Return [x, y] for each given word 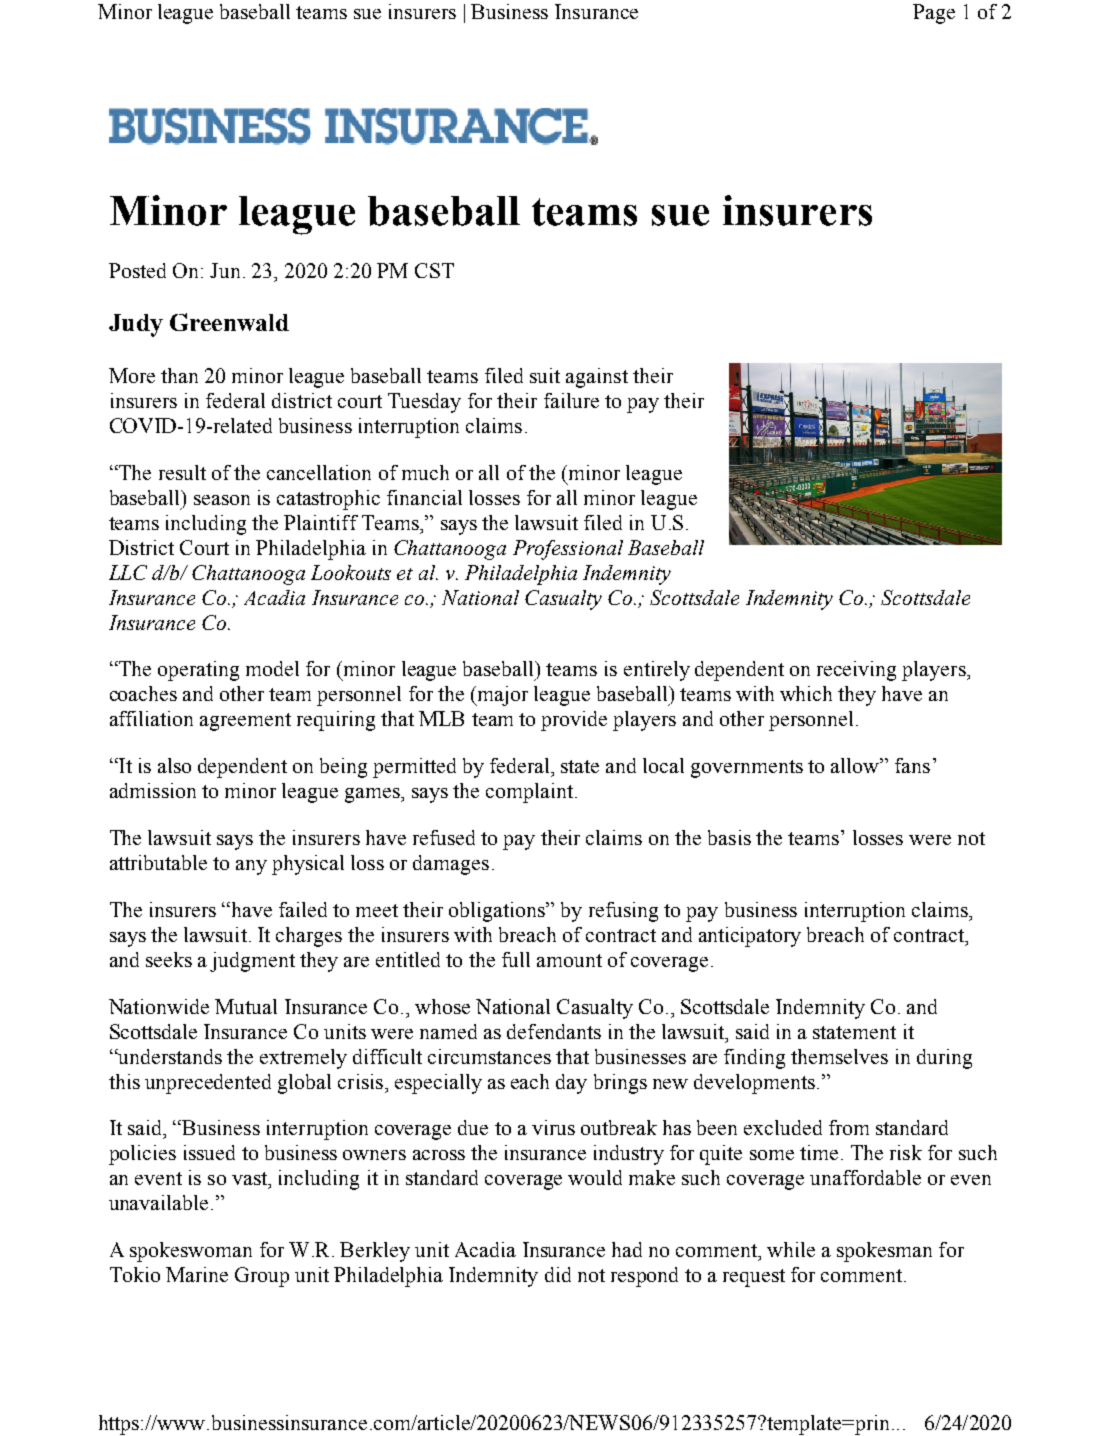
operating [198, 671]
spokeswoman [191, 1252]
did [558, 1274]
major [502, 696]
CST [434, 270]
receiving [856, 671]
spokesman [884, 1252]
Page [934, 14]
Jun [225, 270]
